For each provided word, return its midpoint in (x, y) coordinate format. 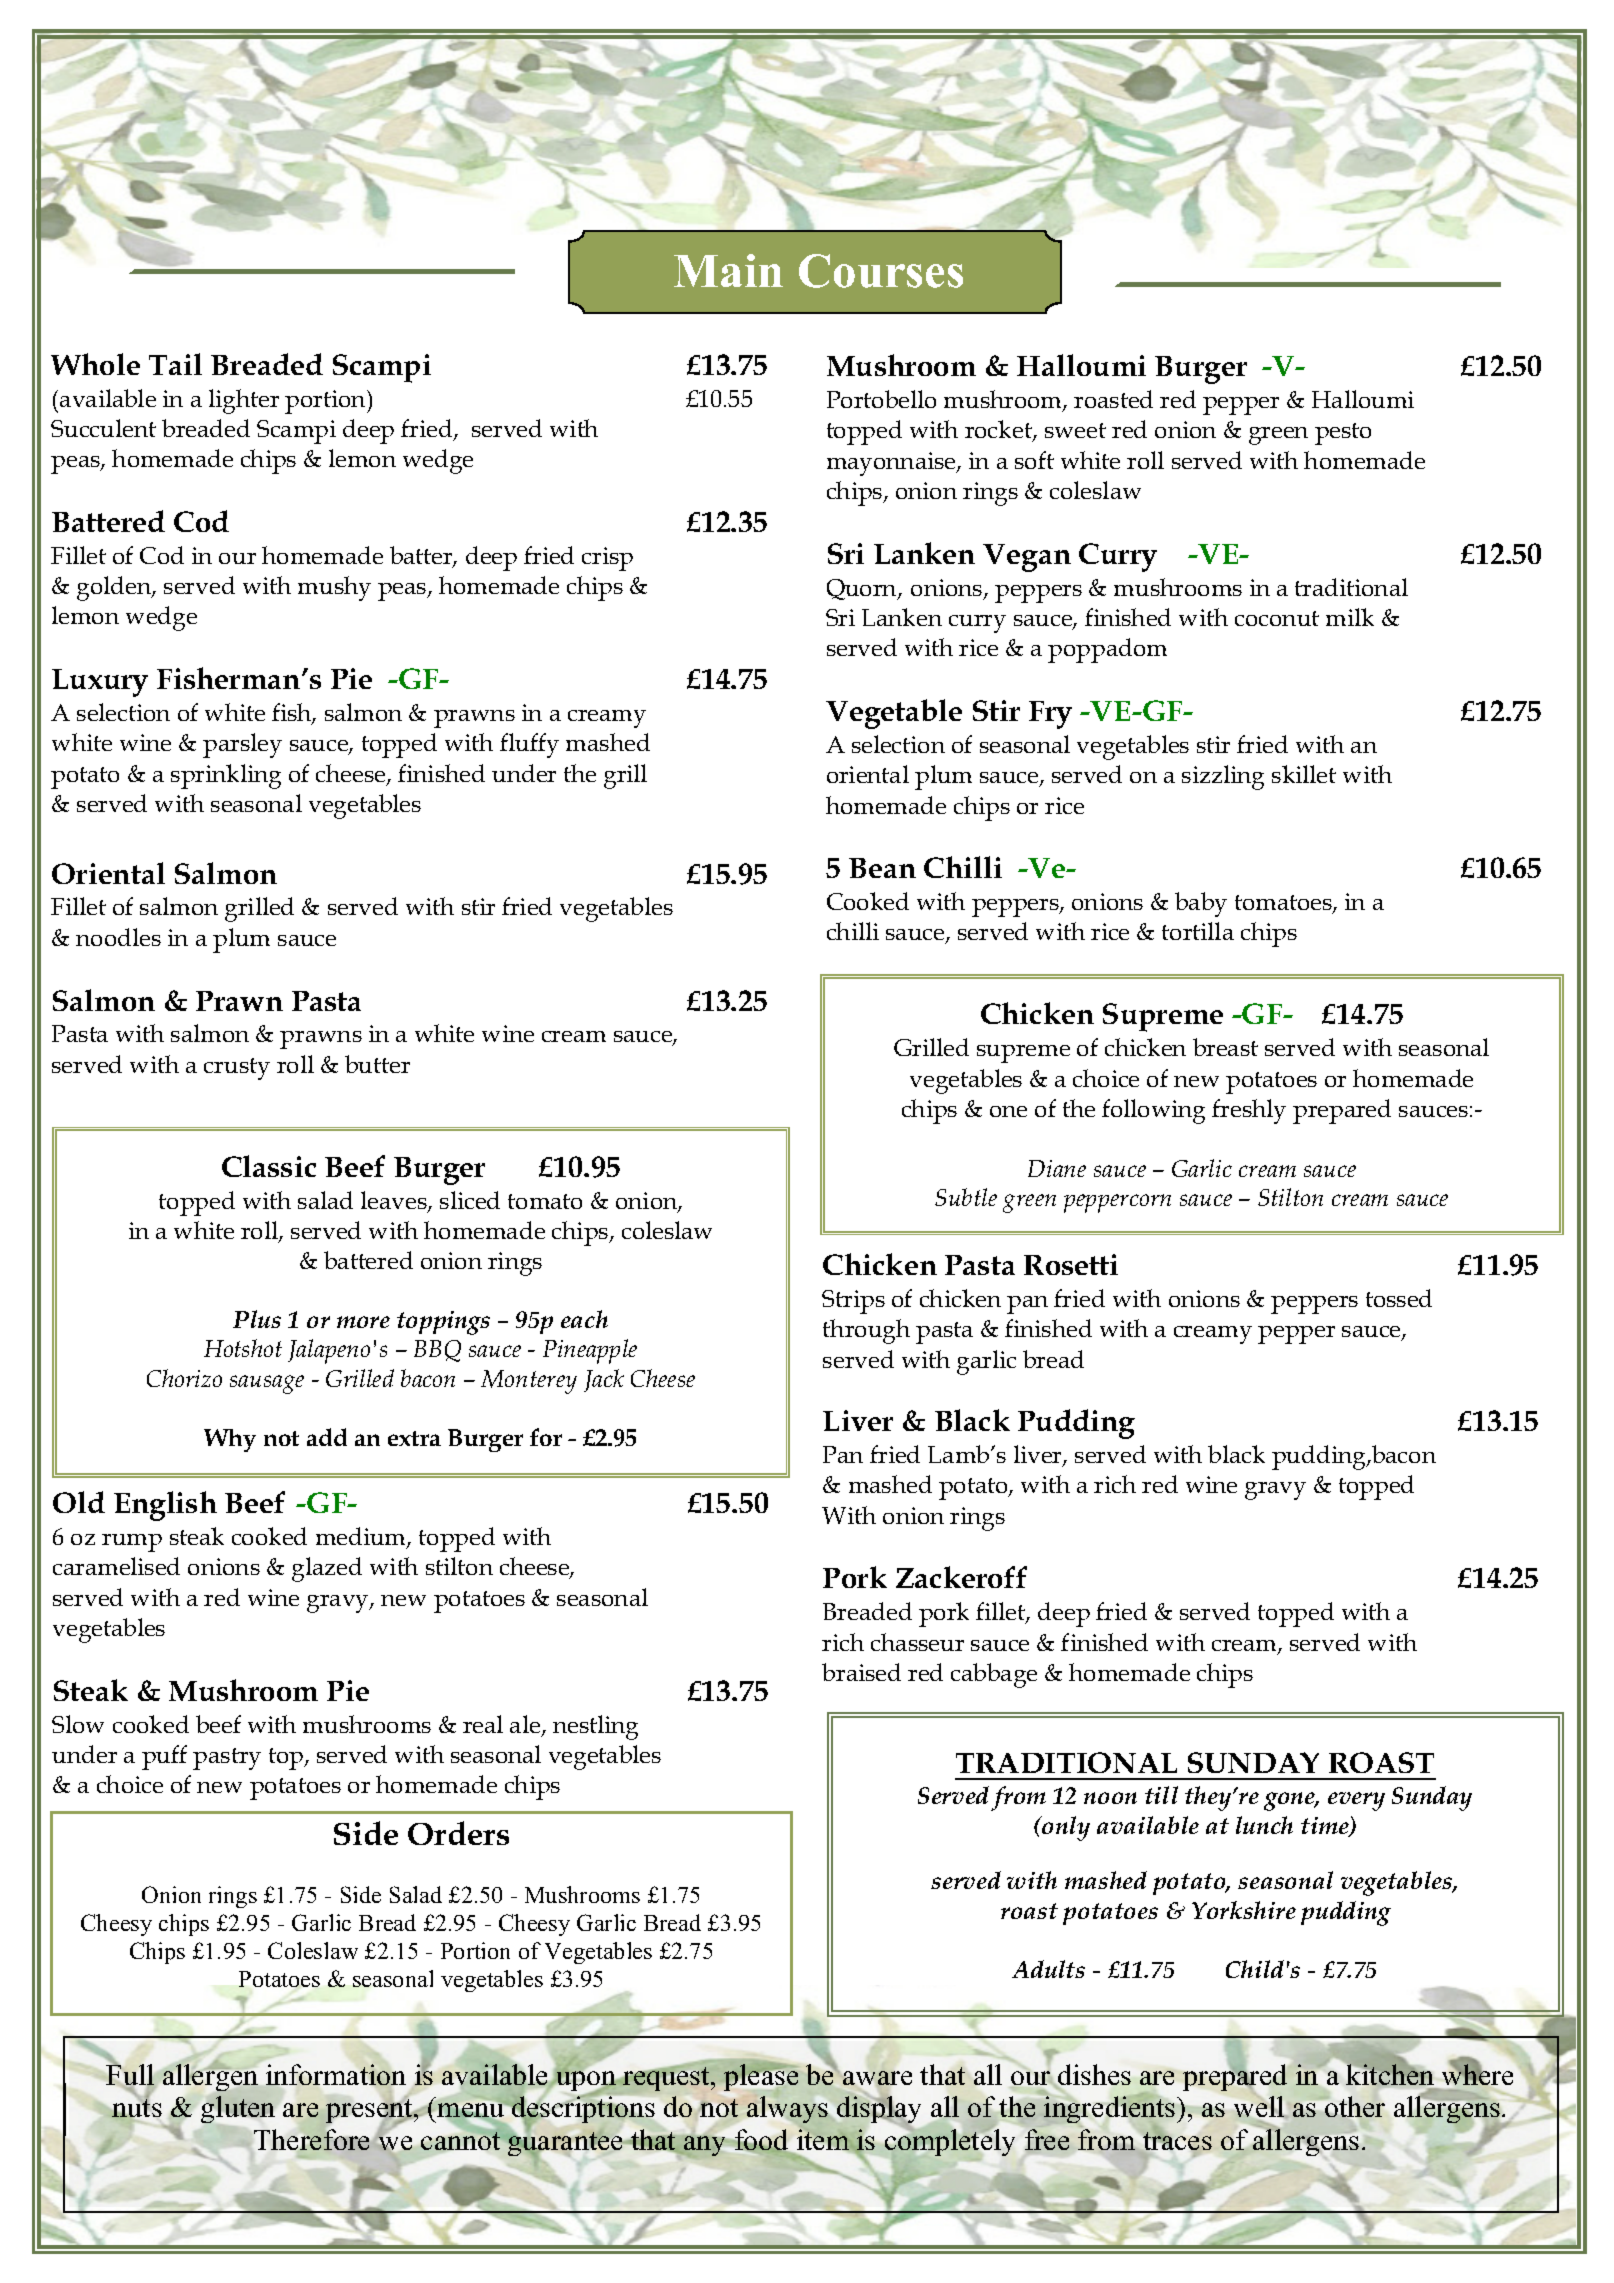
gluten (238, 2109)
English (165, 1506)
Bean (882, 868)
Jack (604, 1380)
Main (728, 270)
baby (1201, 904)
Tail (175, 364)
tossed (1399, 1298)
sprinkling (226, 776)
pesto (1343, 434)
